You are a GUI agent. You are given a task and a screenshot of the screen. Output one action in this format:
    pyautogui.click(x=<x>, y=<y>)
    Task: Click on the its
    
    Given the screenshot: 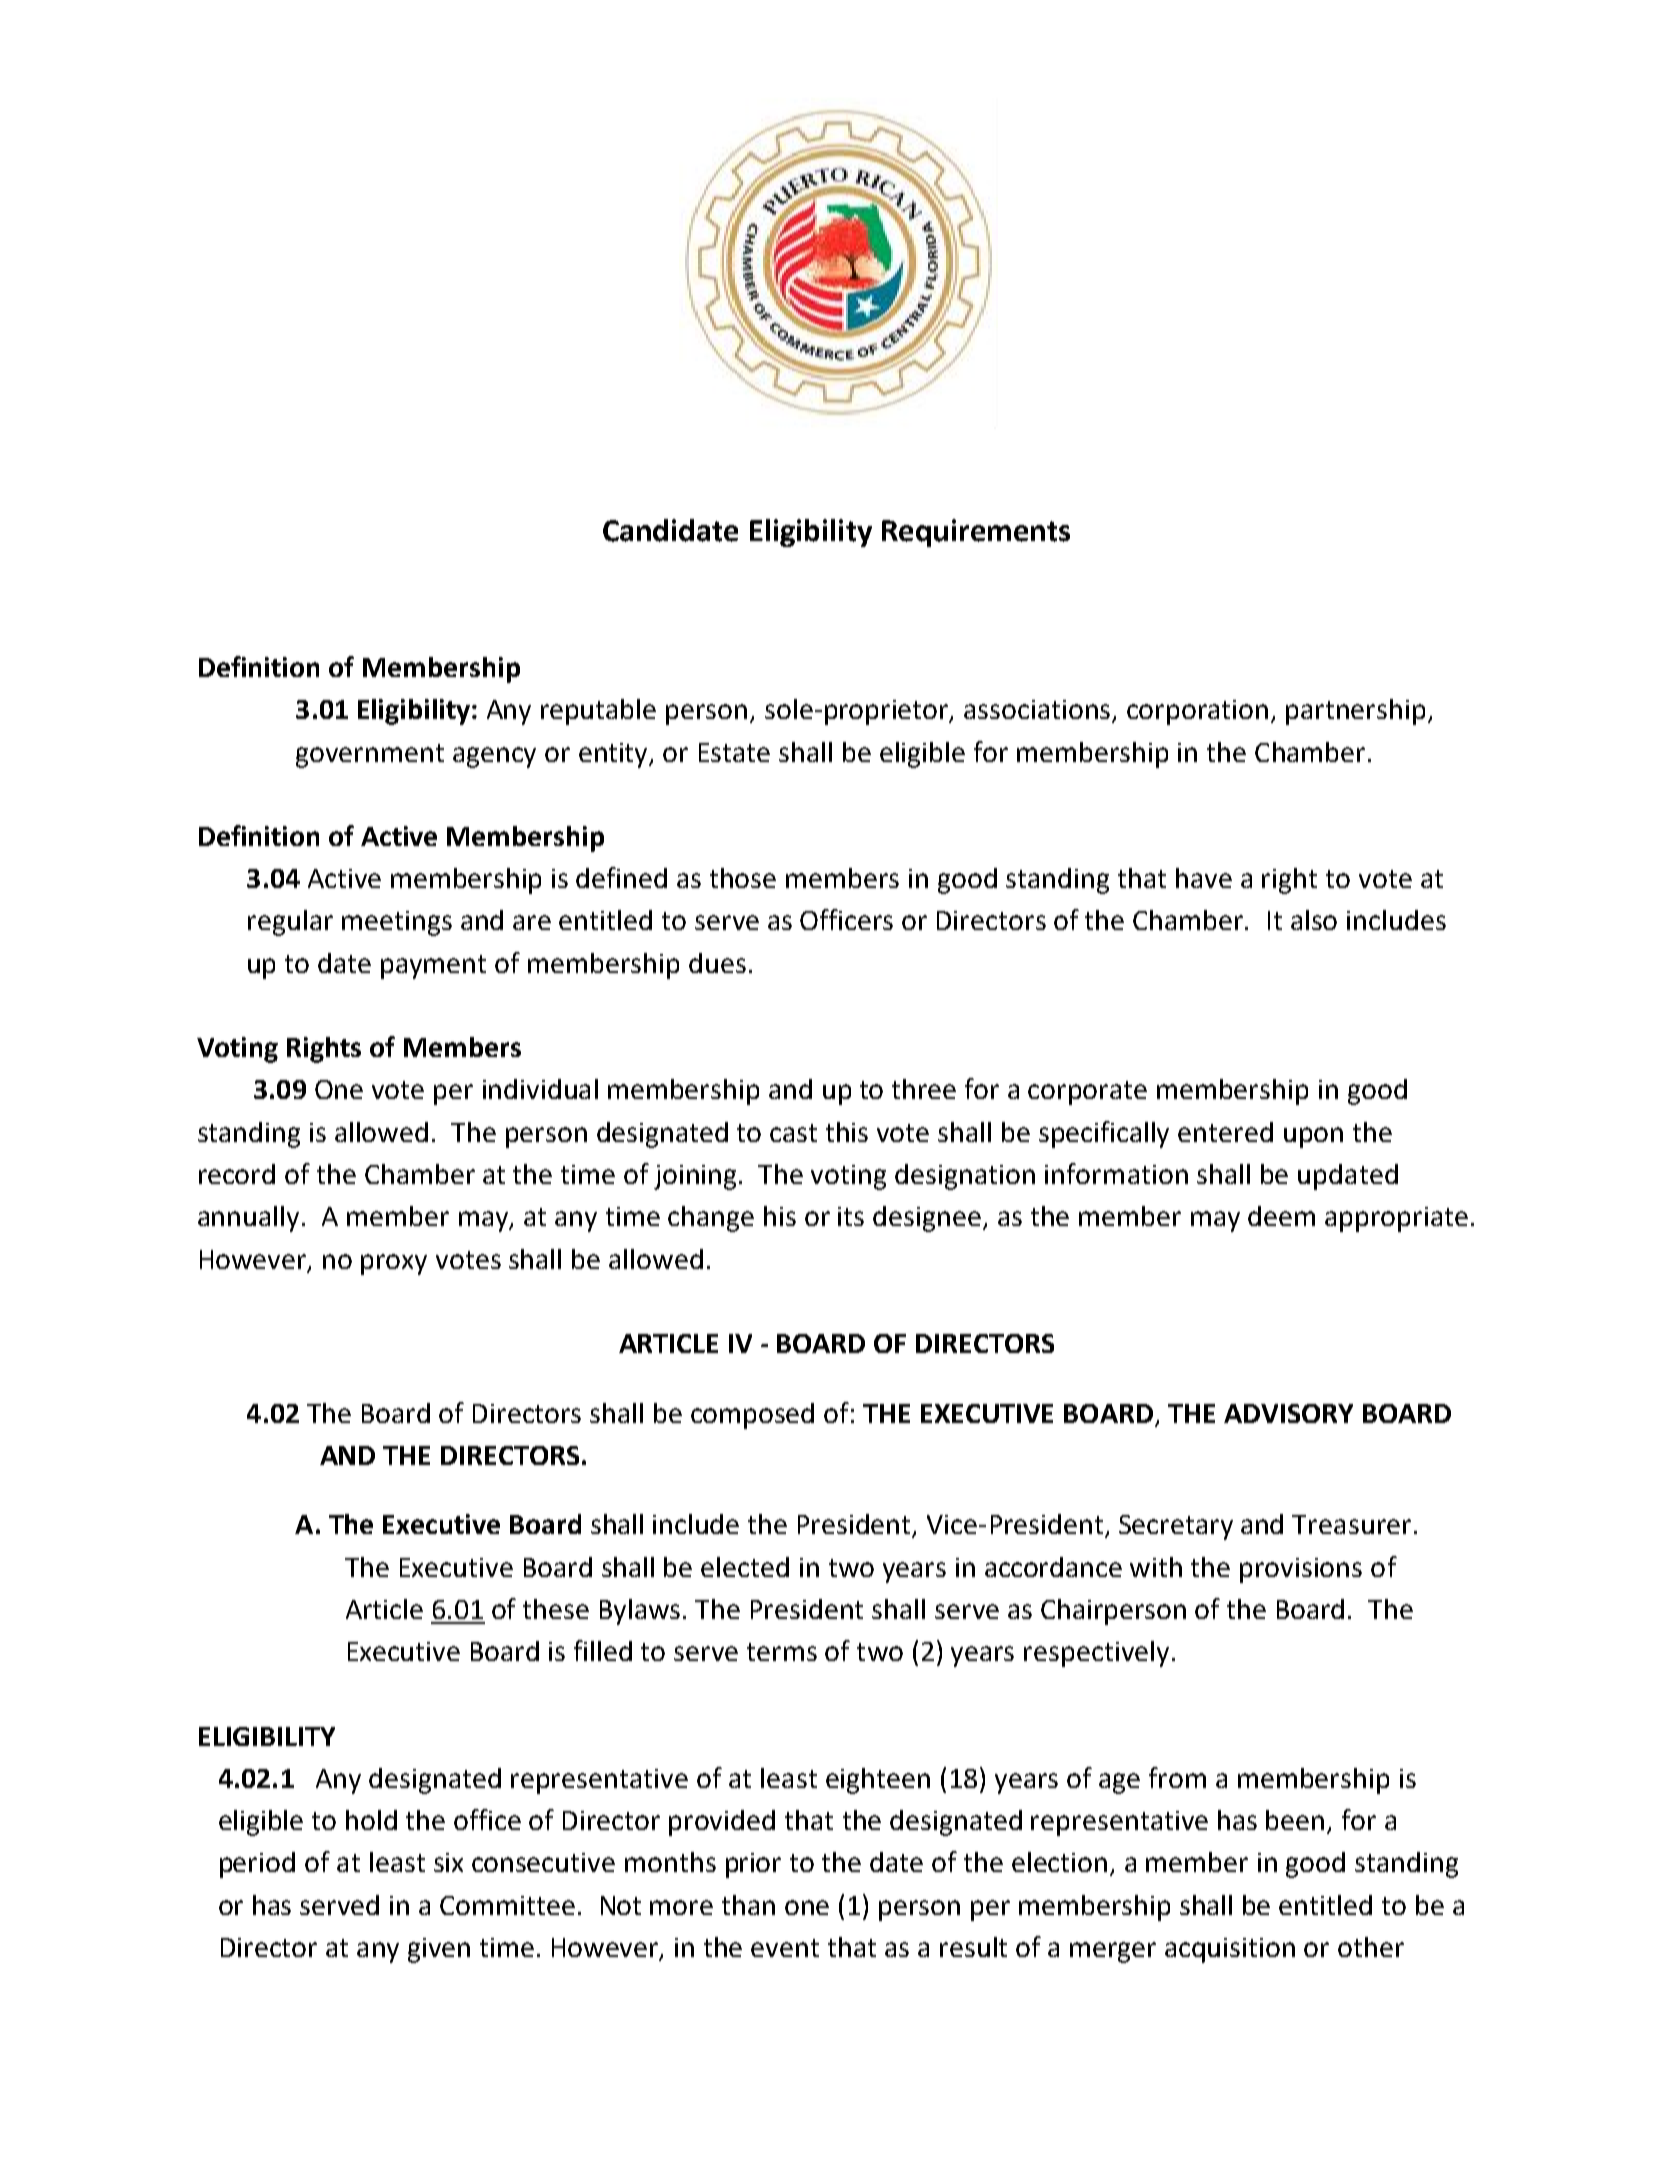 What is the action you would take?
    pyautogui.click(x=851, y=1216)
